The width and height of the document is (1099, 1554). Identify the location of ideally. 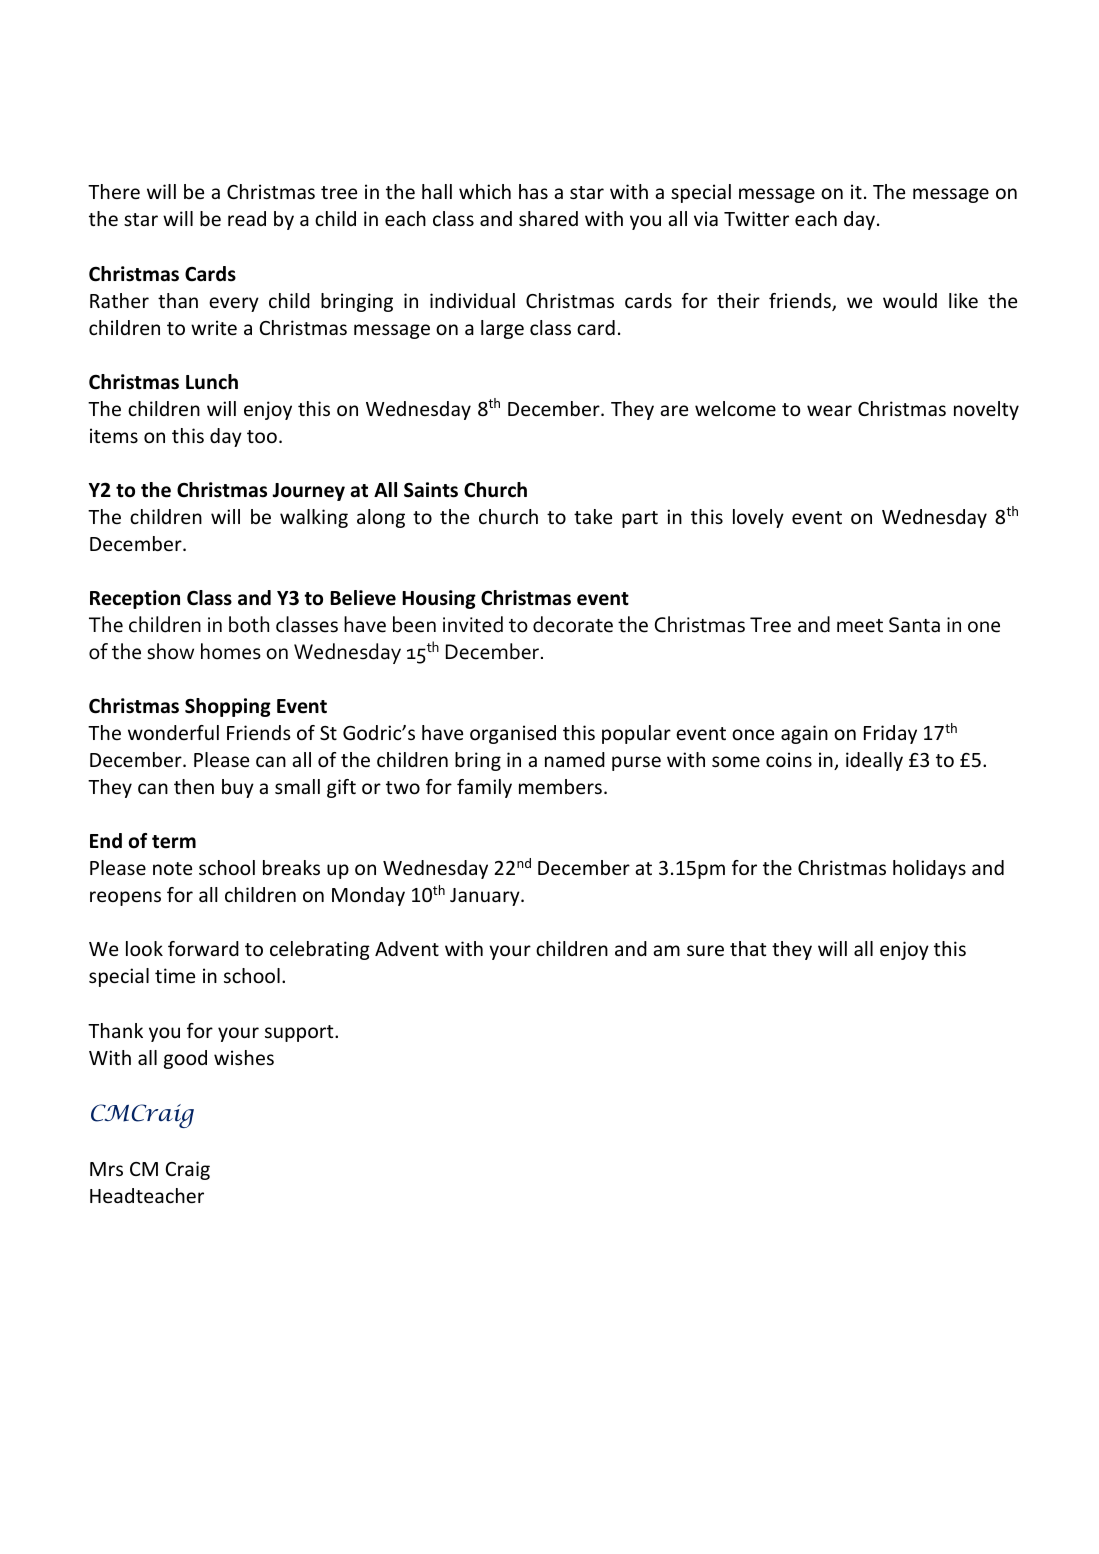
(874, 761).
